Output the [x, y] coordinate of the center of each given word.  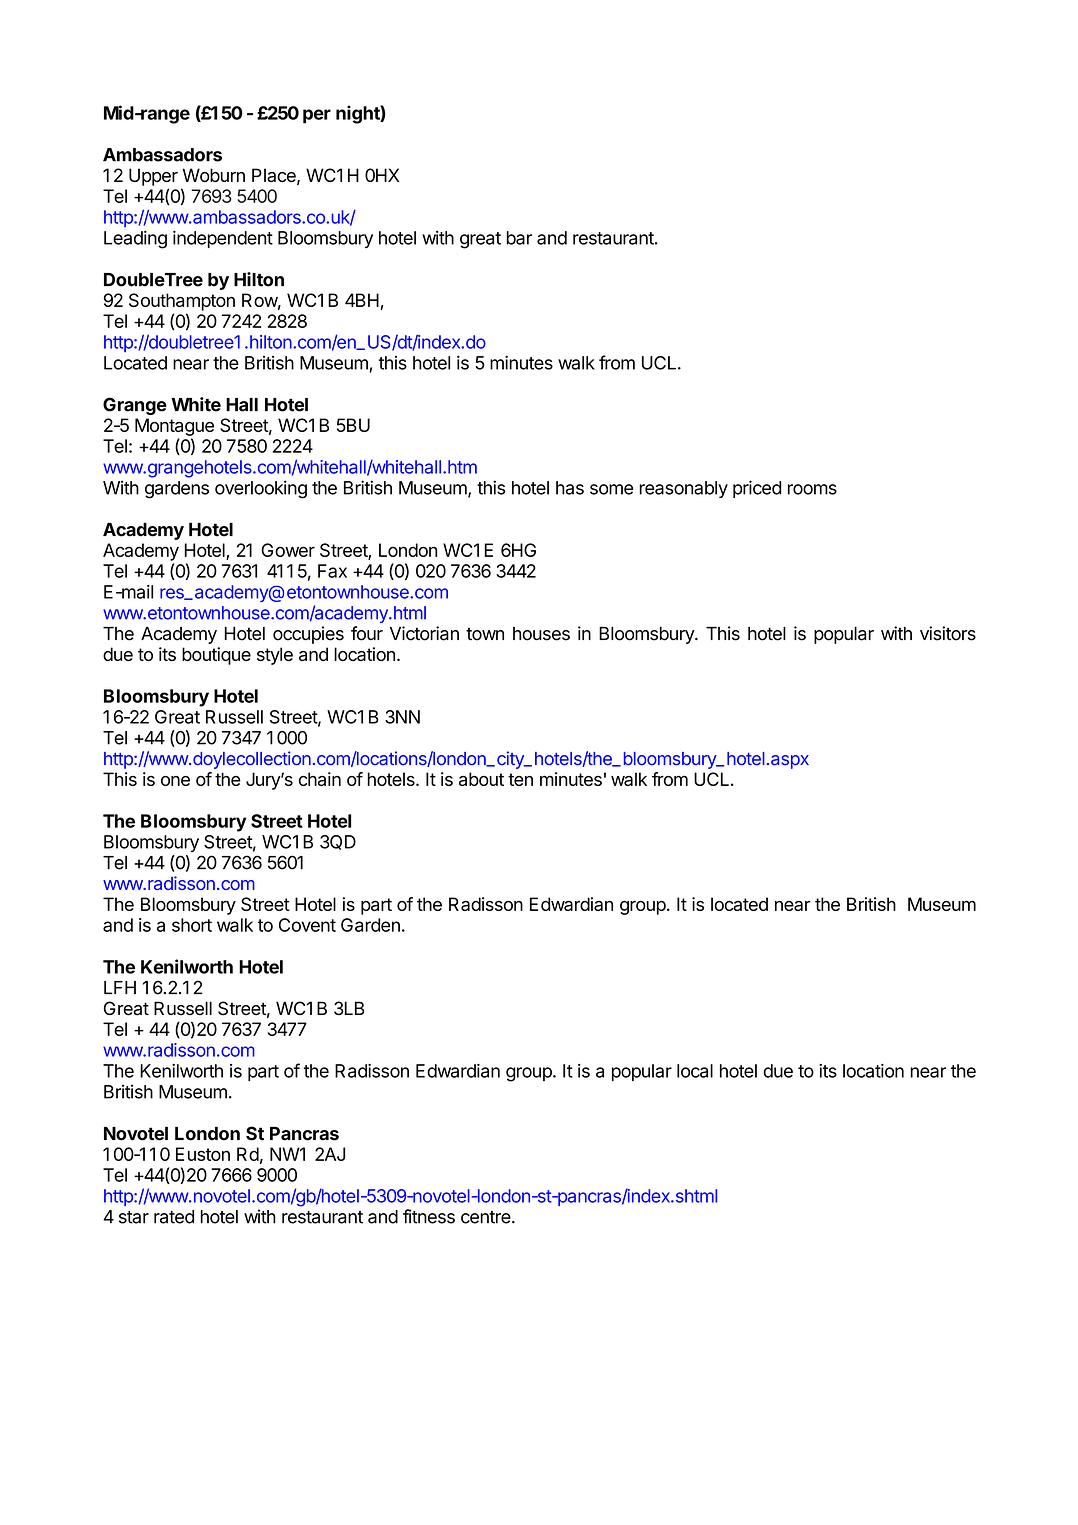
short [192, 925]
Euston [203, 1154]
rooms [812, 489]
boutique [216, 656]
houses [541, 634]
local [695, 1071]
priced [757, 489]
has [570, 488]
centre [486, 1217]
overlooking [261, 489]
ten [520, 779]
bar [519, 238]
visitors [948, 633]
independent [223, 239]
